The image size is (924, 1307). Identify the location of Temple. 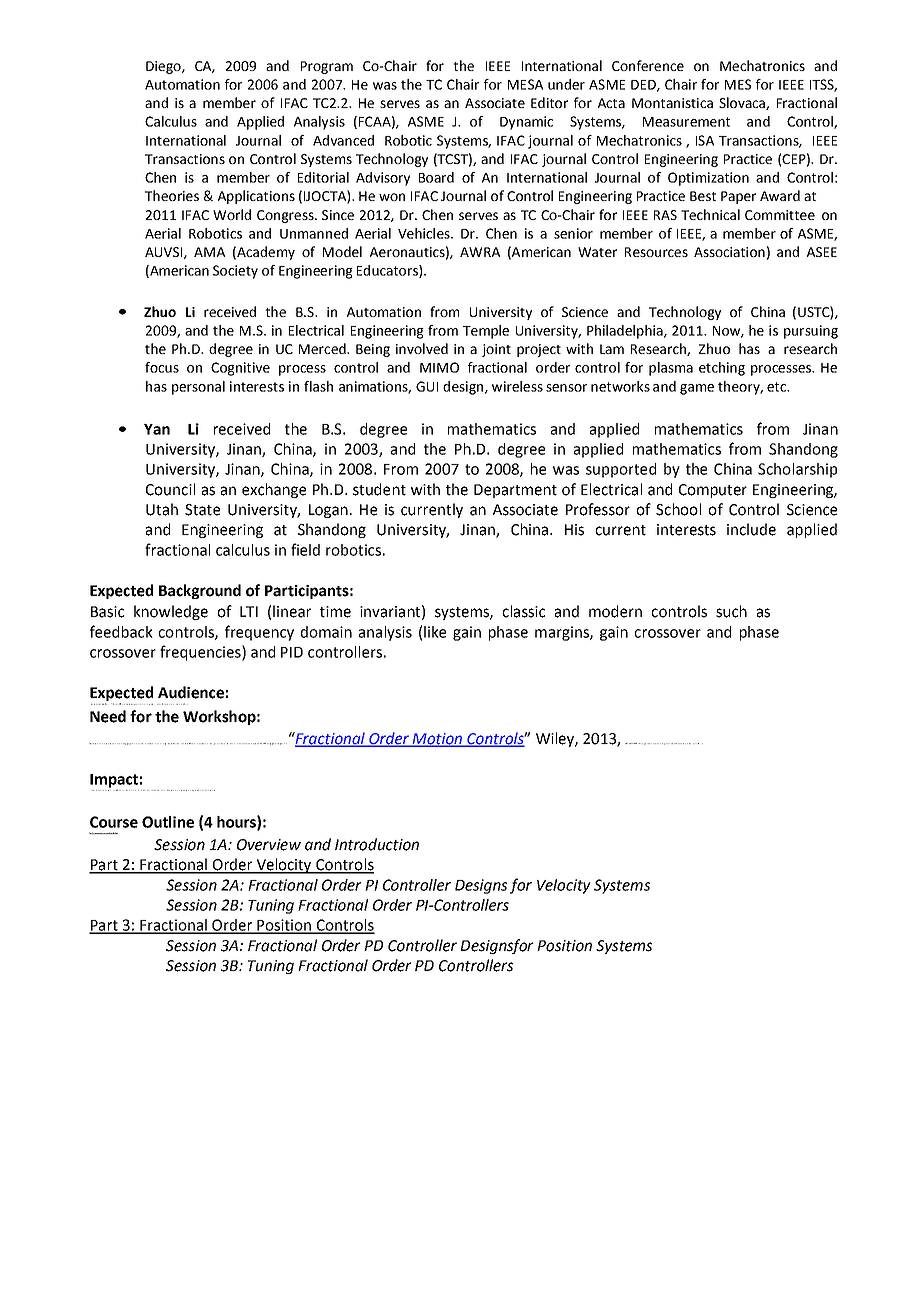
(486, 332).
